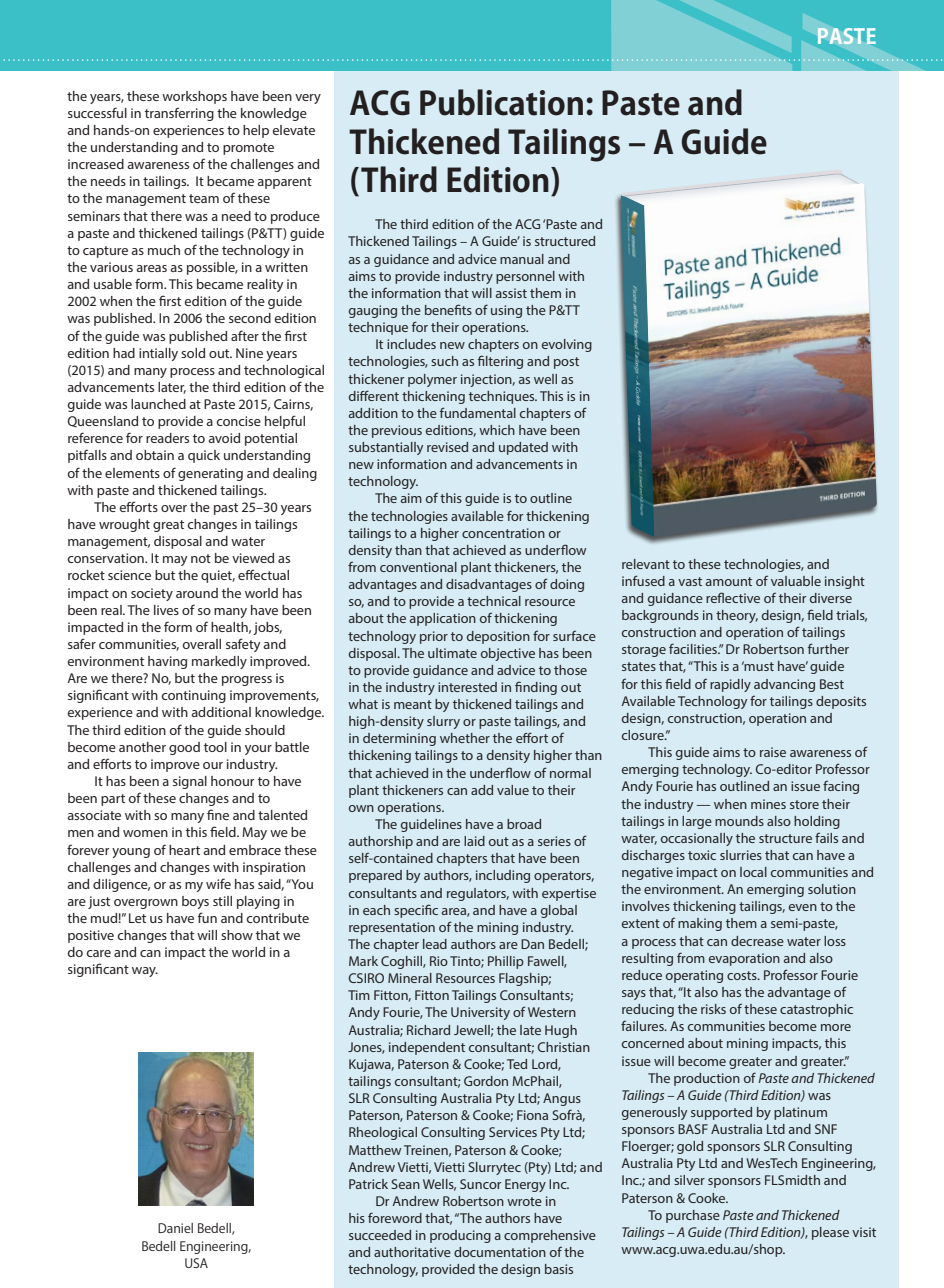 This screenshot has width=944, height=1288. Describe the element at coordinates (501, 102) in the screenshot. I see `Publication` at that location.
